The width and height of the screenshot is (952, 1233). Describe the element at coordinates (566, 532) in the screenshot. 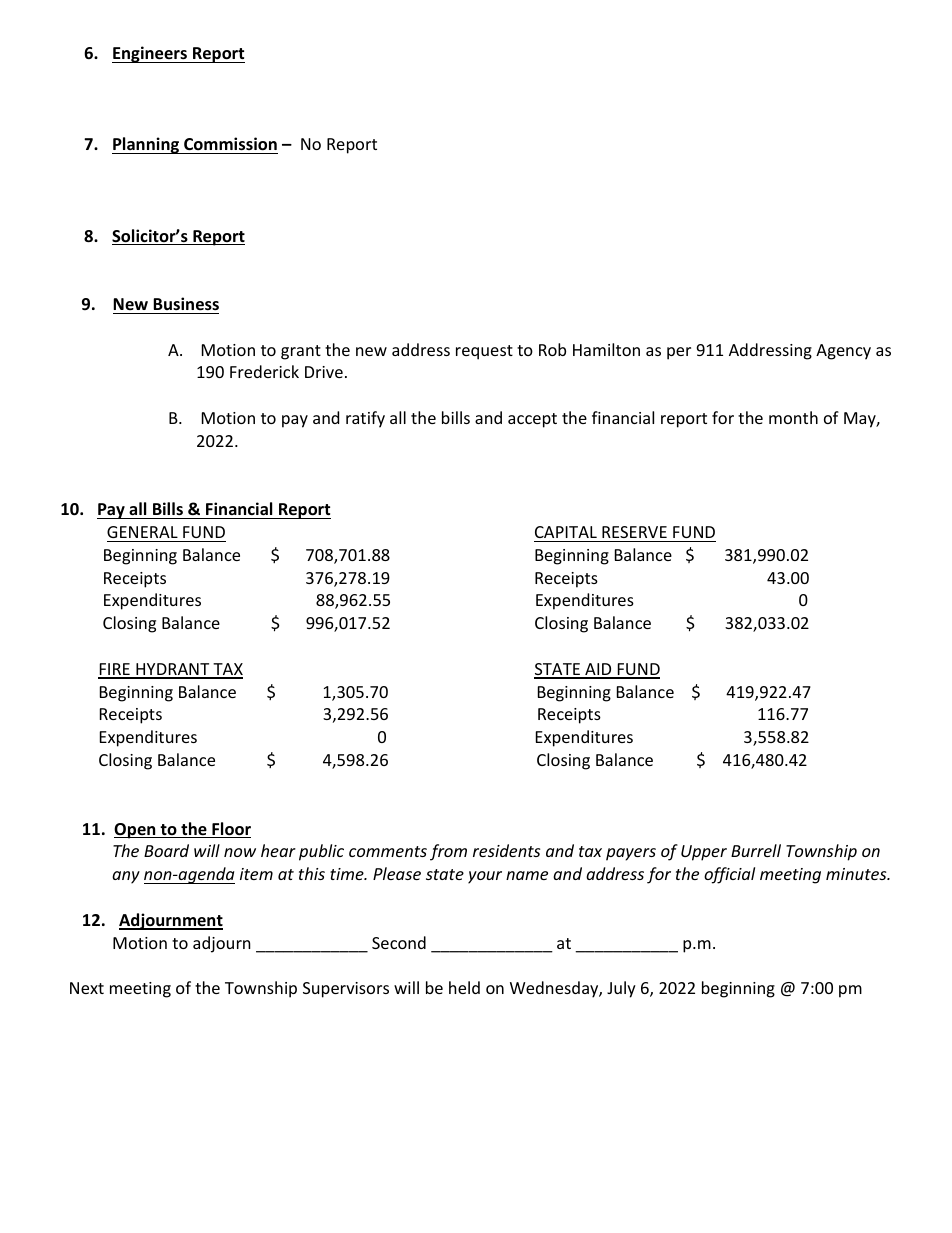

I see `CAPITAL` at that location.
